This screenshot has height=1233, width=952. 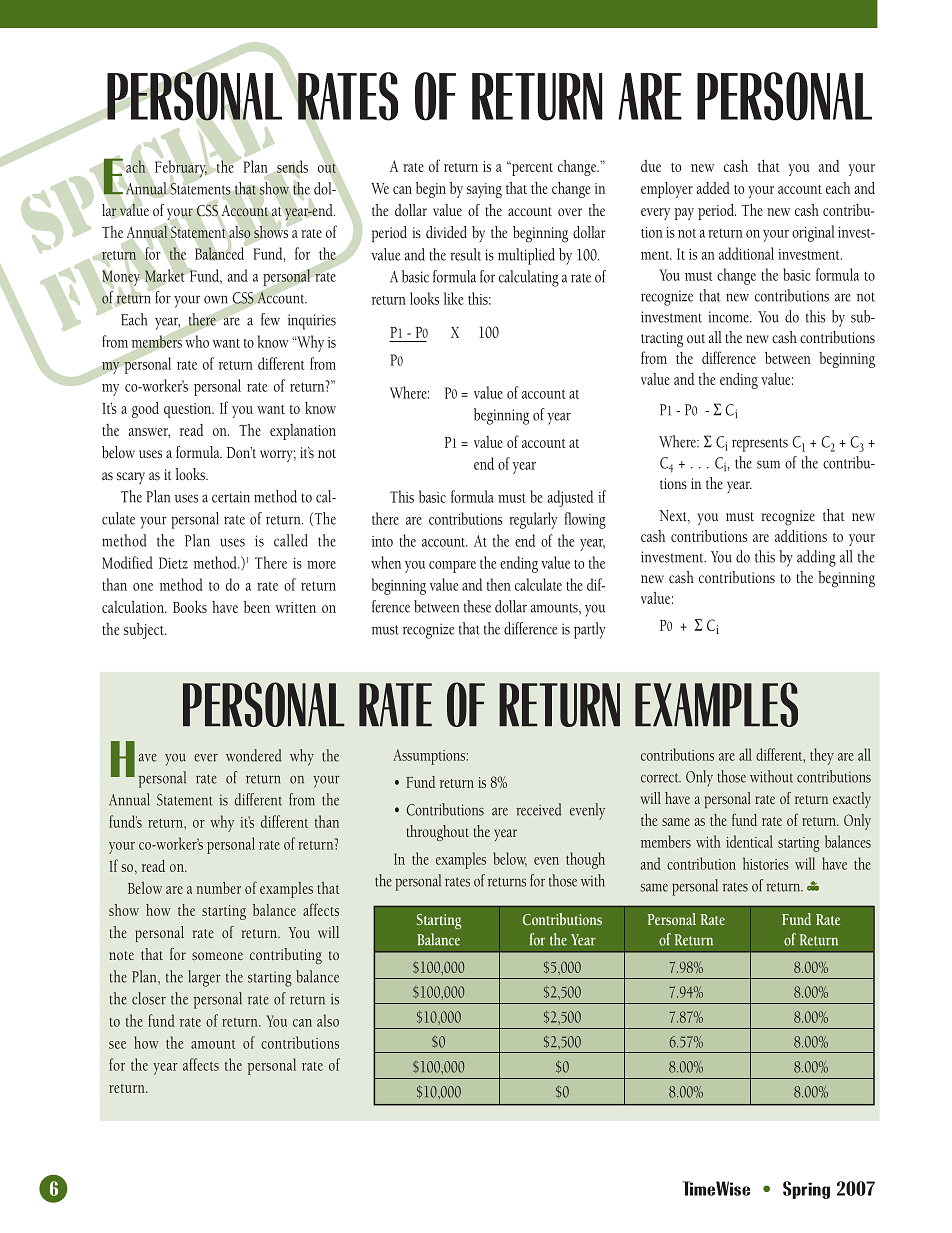 I want to click on represents, so click(x=760, y=445).
